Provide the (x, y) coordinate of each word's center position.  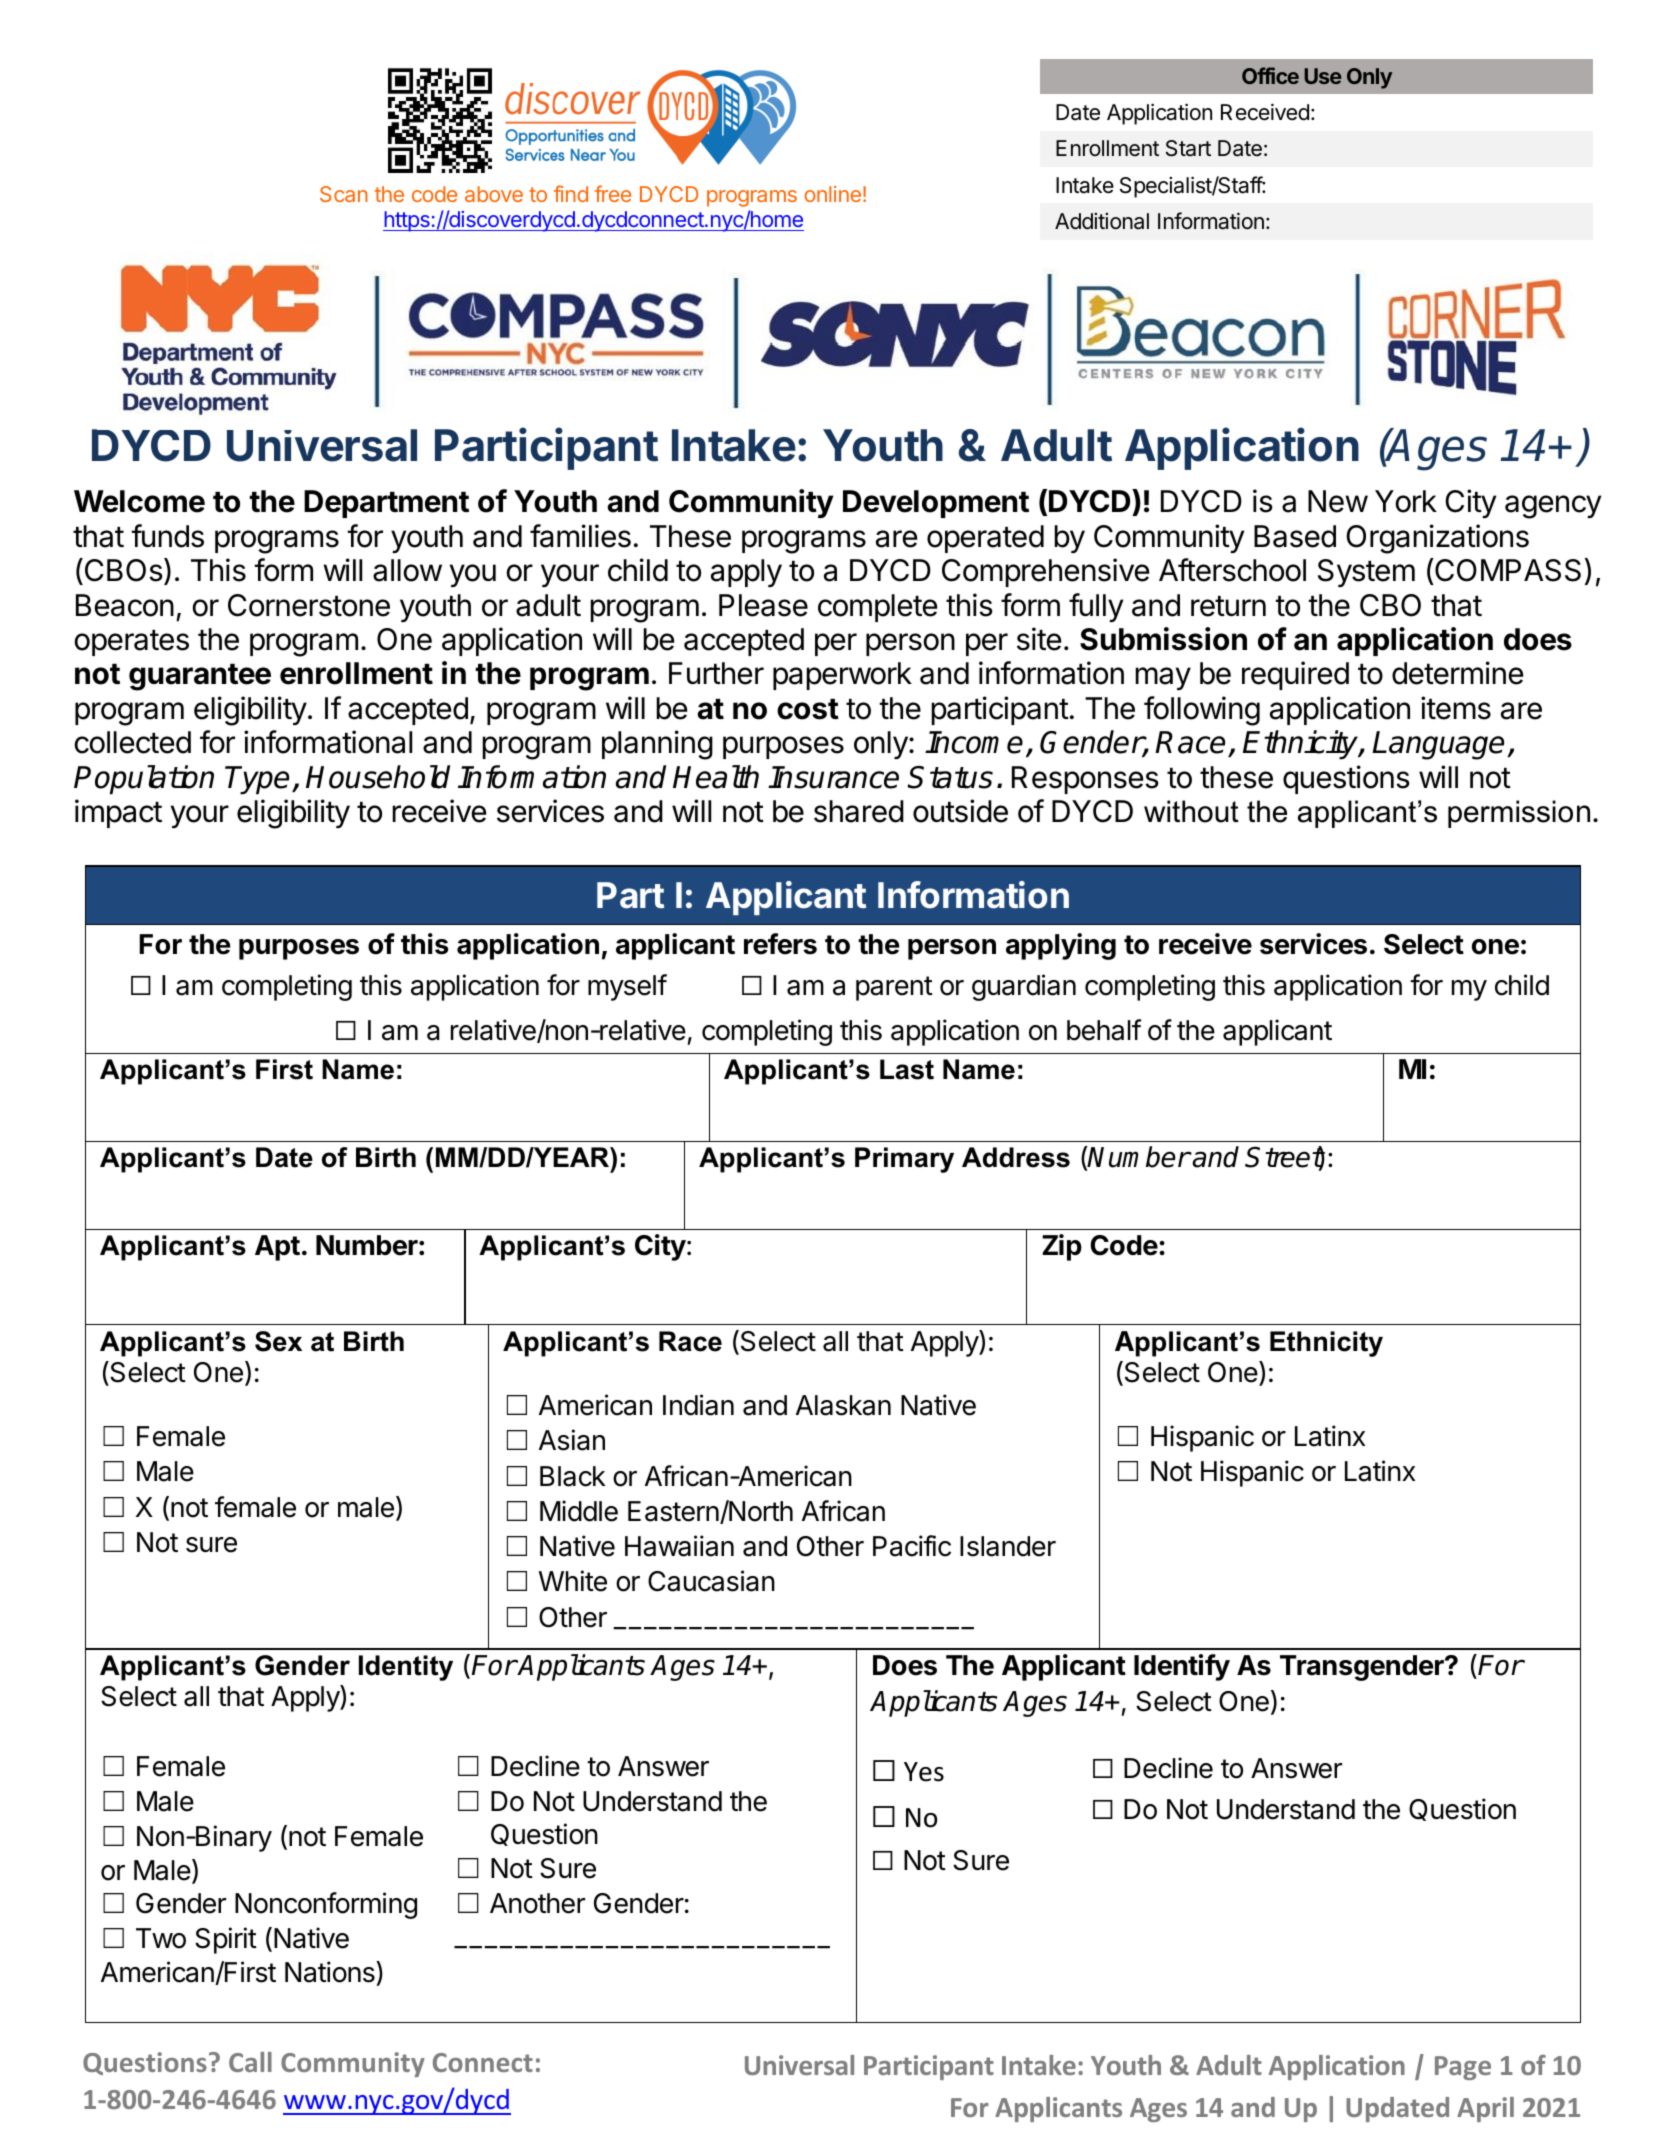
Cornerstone (309, 605)
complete (877, 608)
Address (1016, 1157)
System (1366, 573)
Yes (924, 1772)
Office (1270, 75)
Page (1463, 2068)
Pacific (912, 1546)
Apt (277, 1248)
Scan (344, 194)
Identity (406, 1668)
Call (250, 2062)
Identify (1182, 1667)
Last (907, 1069)
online (833, 194)
